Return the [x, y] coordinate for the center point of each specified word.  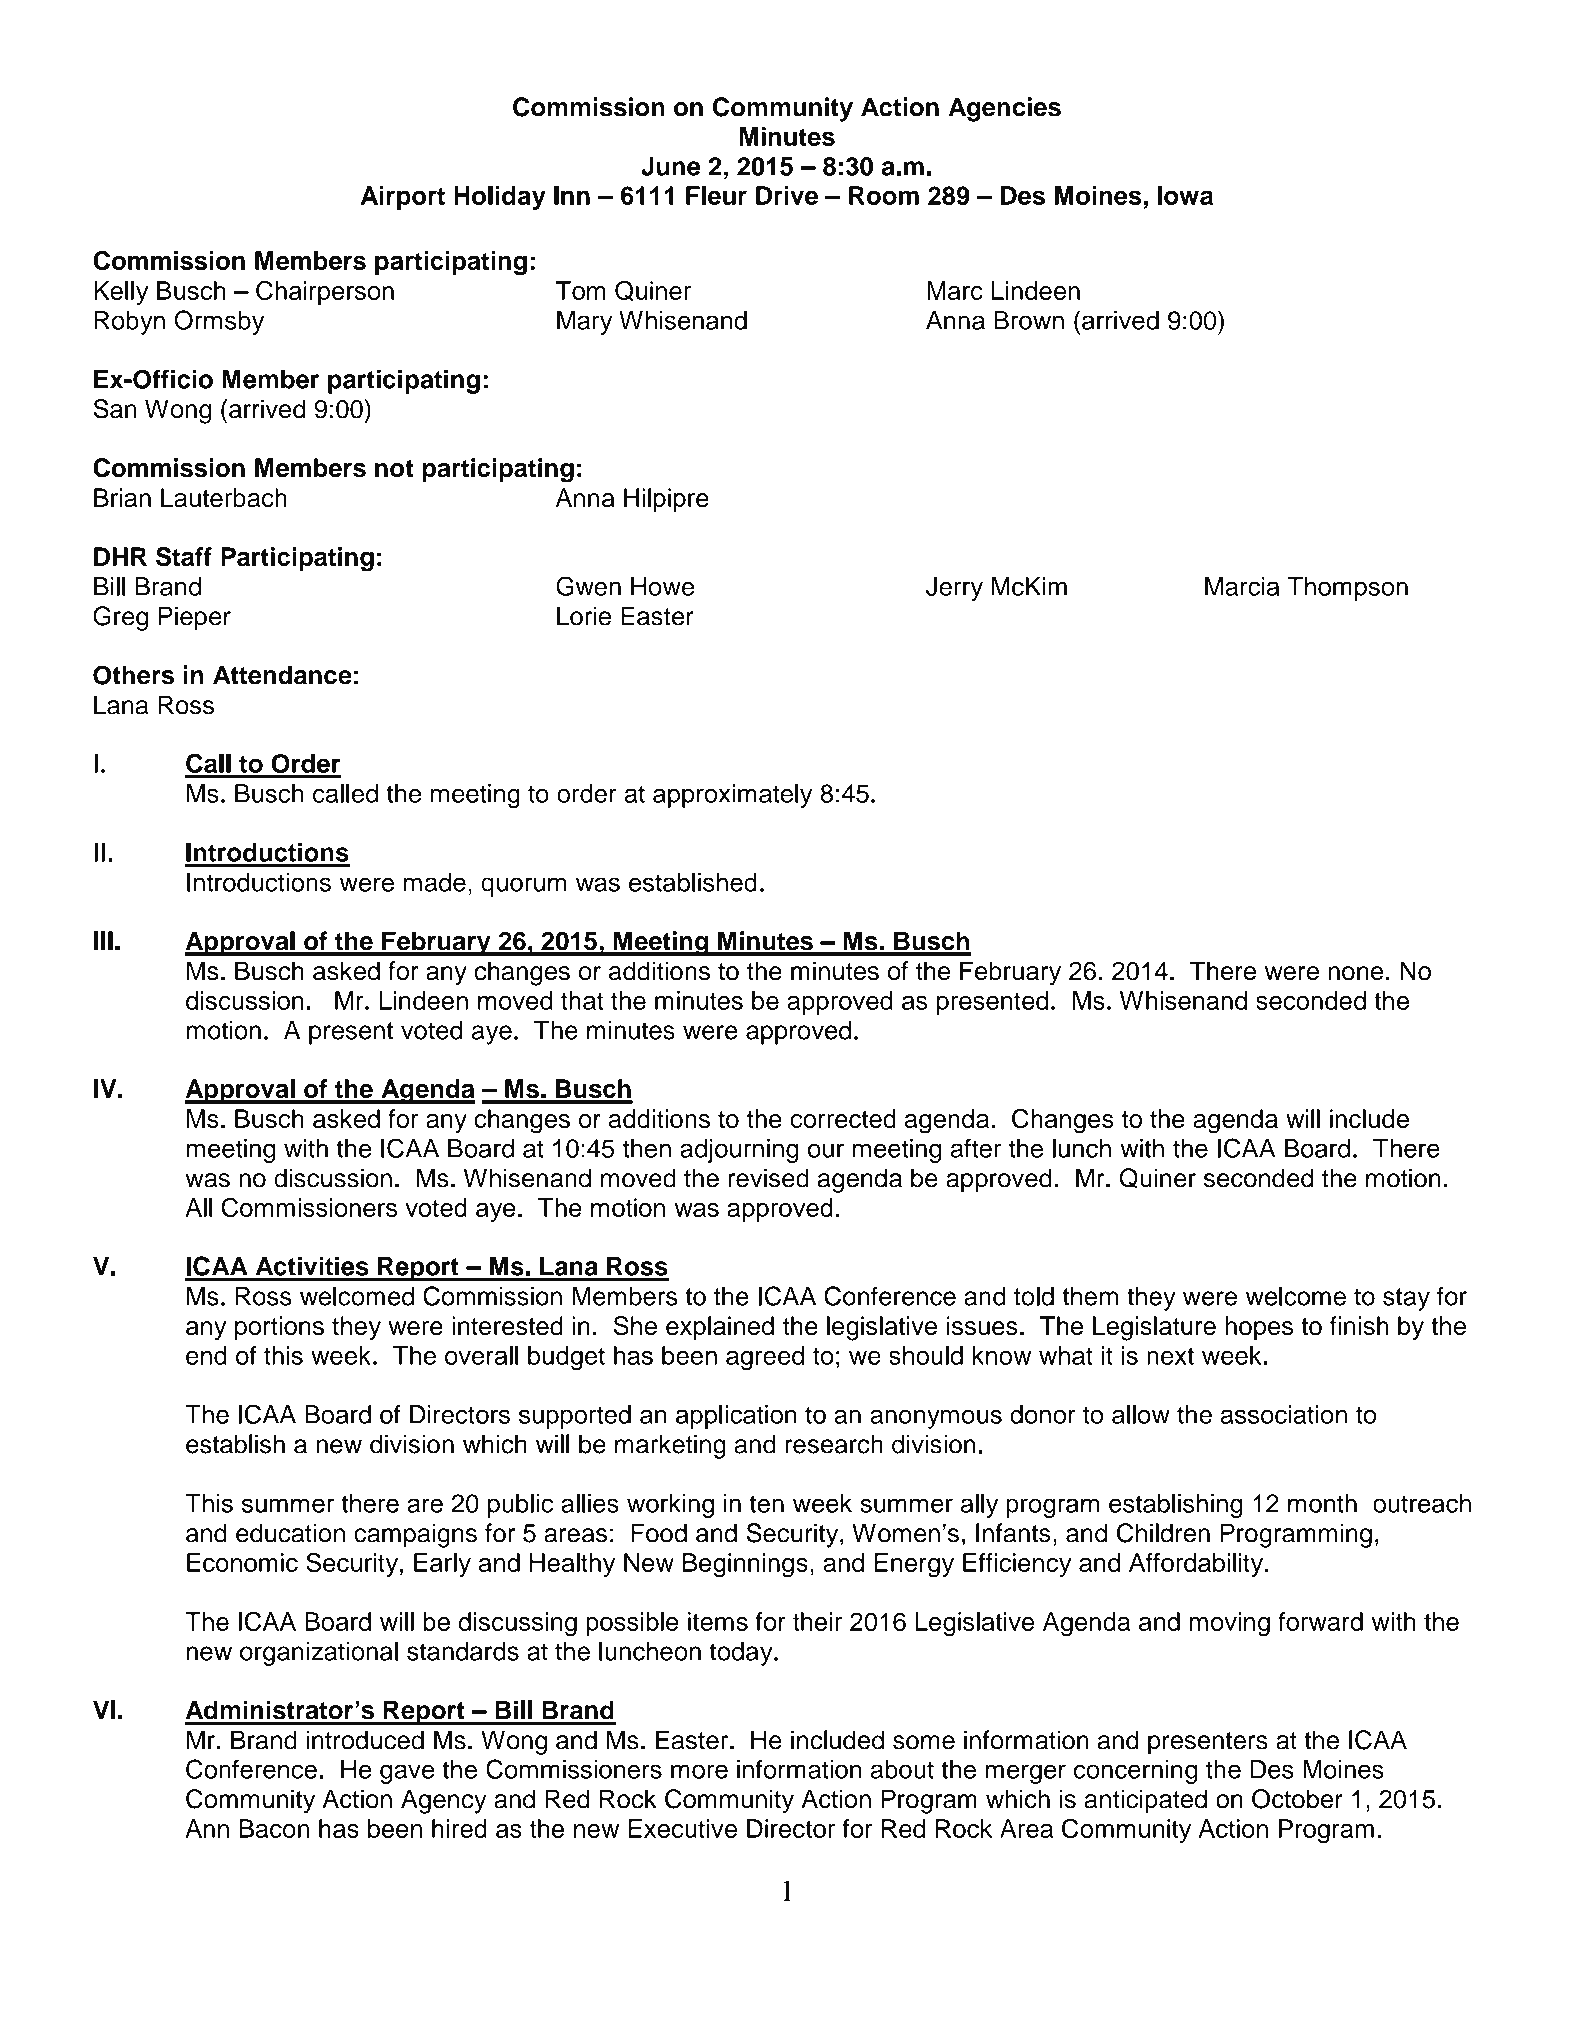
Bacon [274, 1828]
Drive [787, 195]
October [1297, 1799]
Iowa [1185, 195]
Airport [403, 198]
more [699, 1771]
